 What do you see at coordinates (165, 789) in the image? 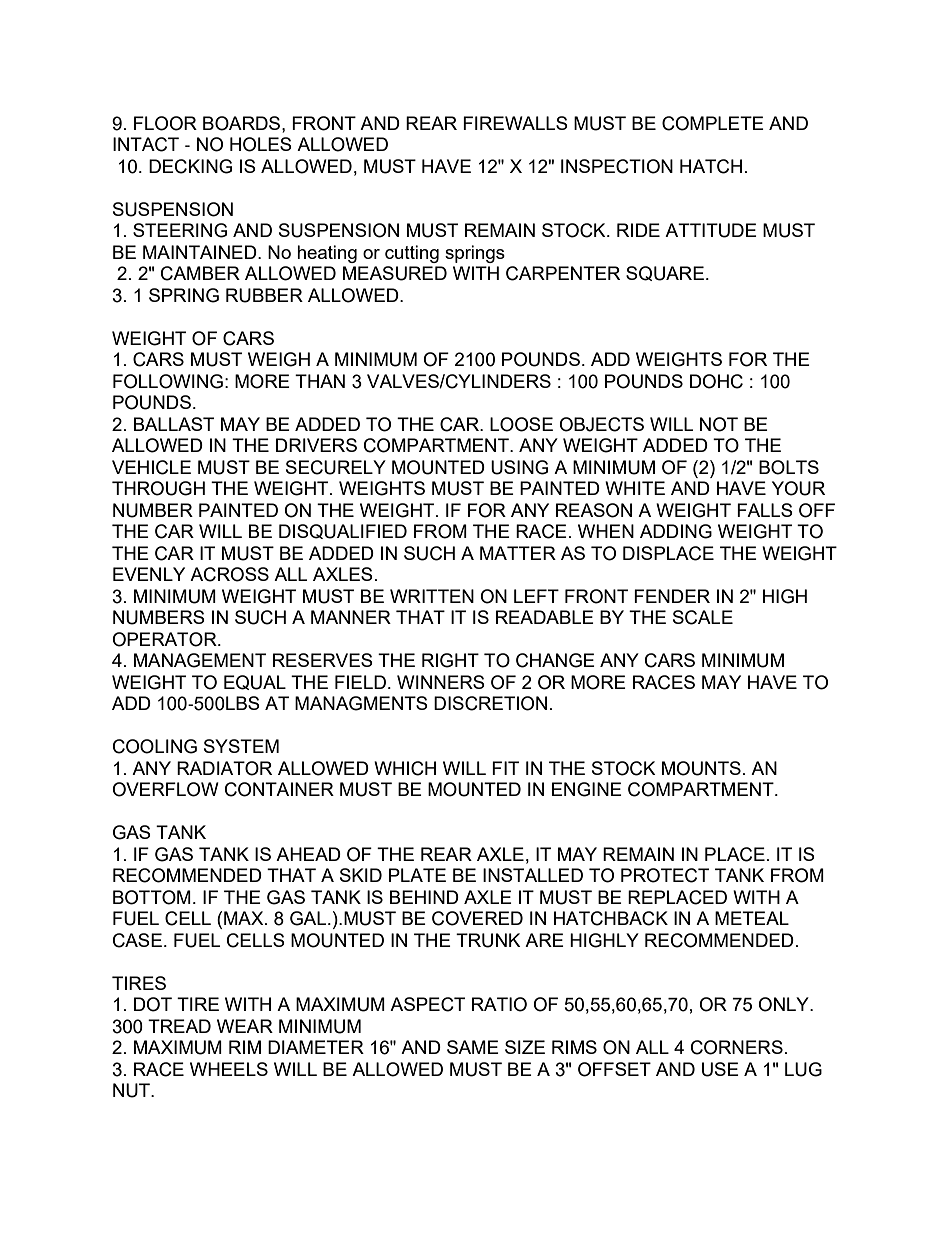
I see `OVERFLOW` at bounding box center [165, 789].
